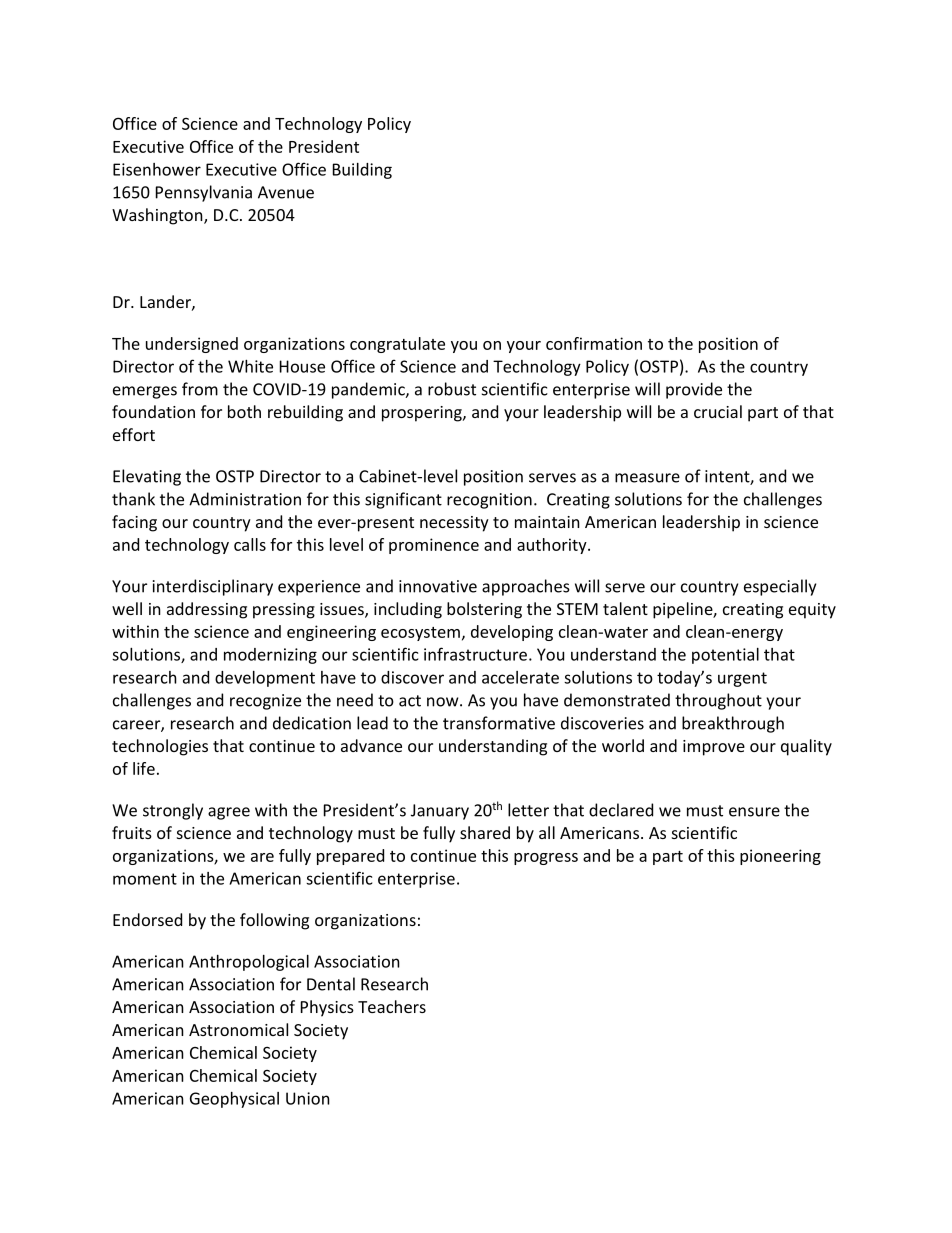 The width and height of the screenshot is (952, 1233). What do you see at coordinates (286, 192) in the screenshot?
I see `Avenue` at bounding box center [286, 192].
